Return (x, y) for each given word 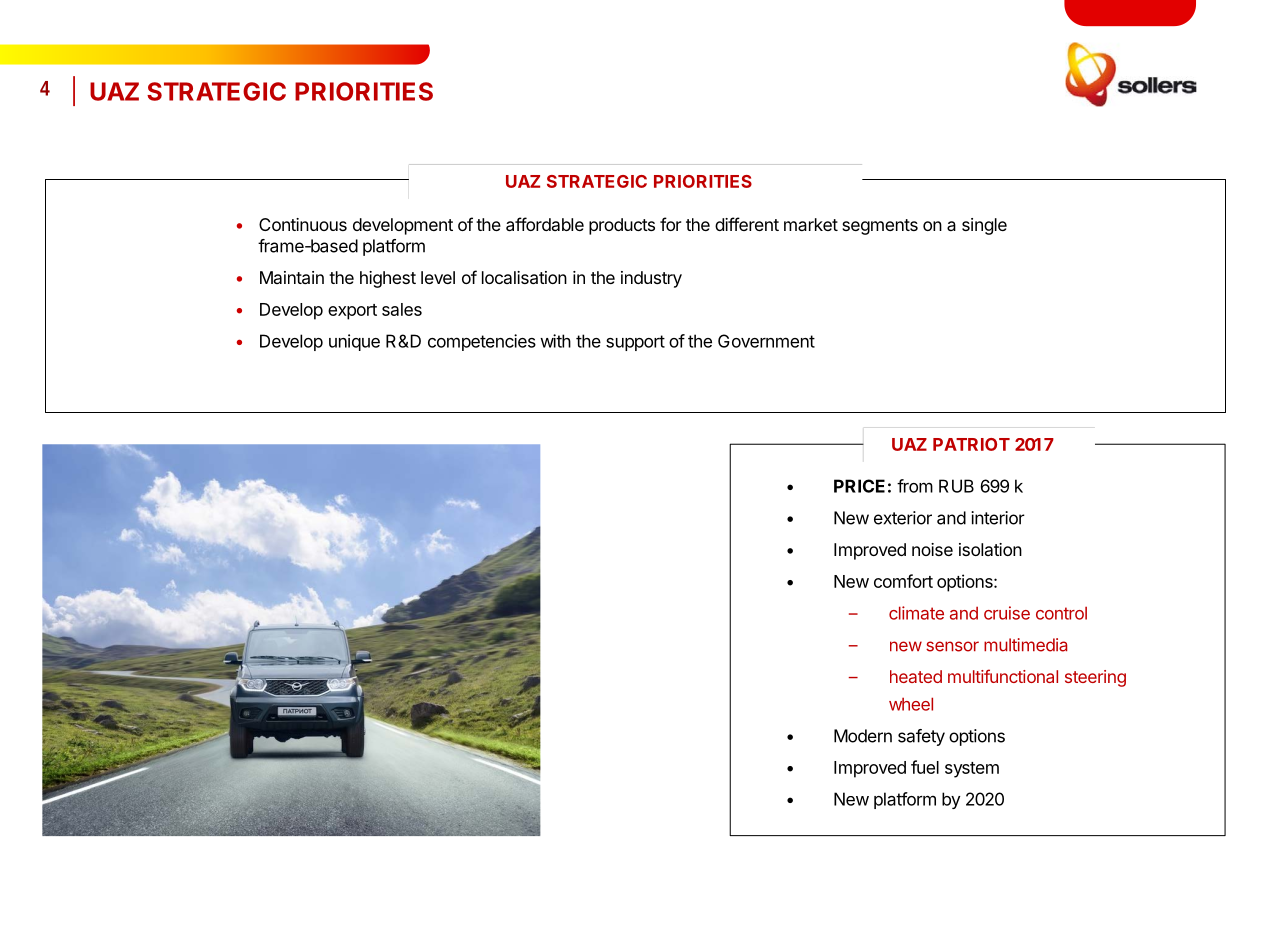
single (984, 226)
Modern (863, 736)
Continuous (303, 224)
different (747, 224)
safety (921, 737)
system (972, 770)
